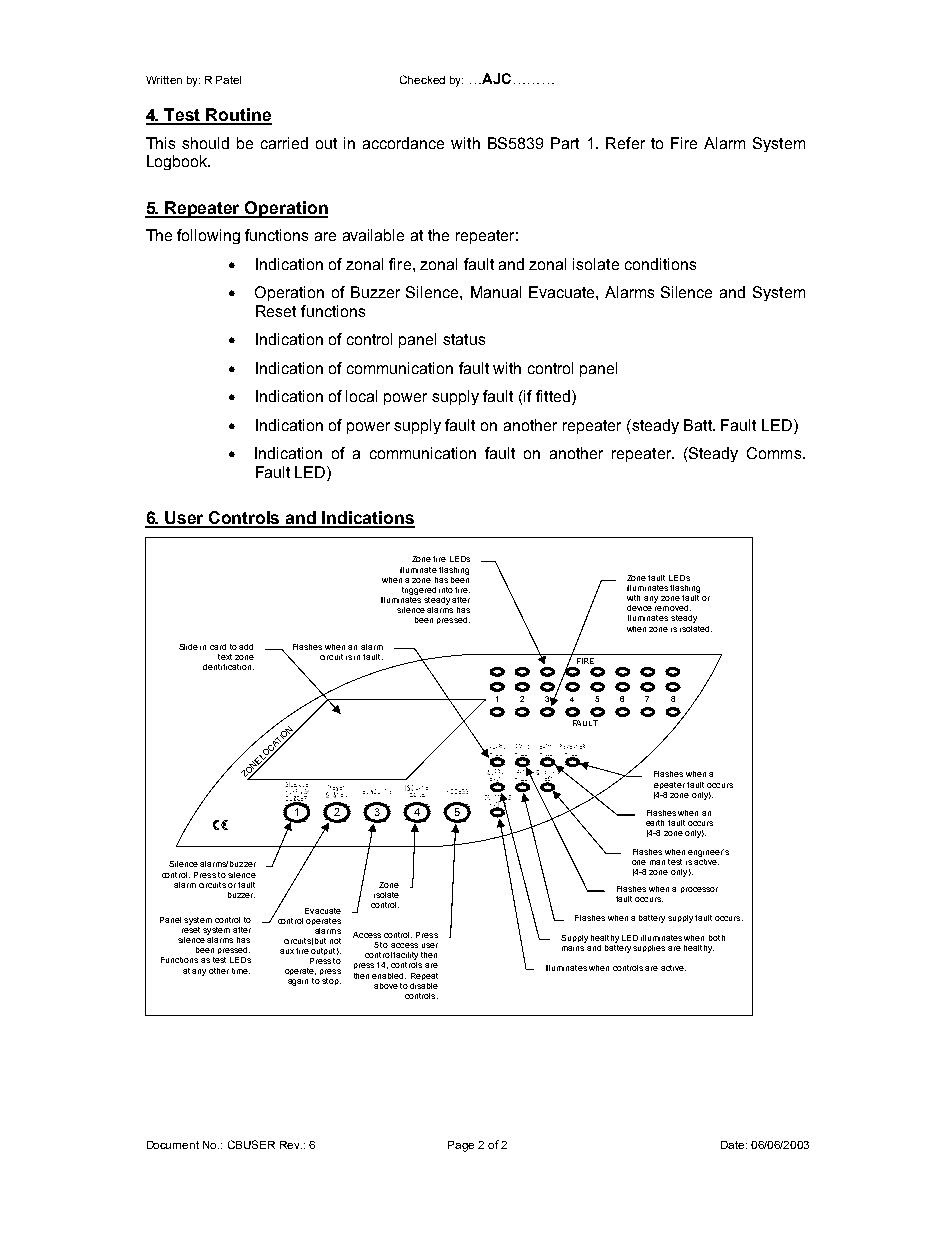 The image size is (952, 1233). I want to click on local, so click(361, 396).
